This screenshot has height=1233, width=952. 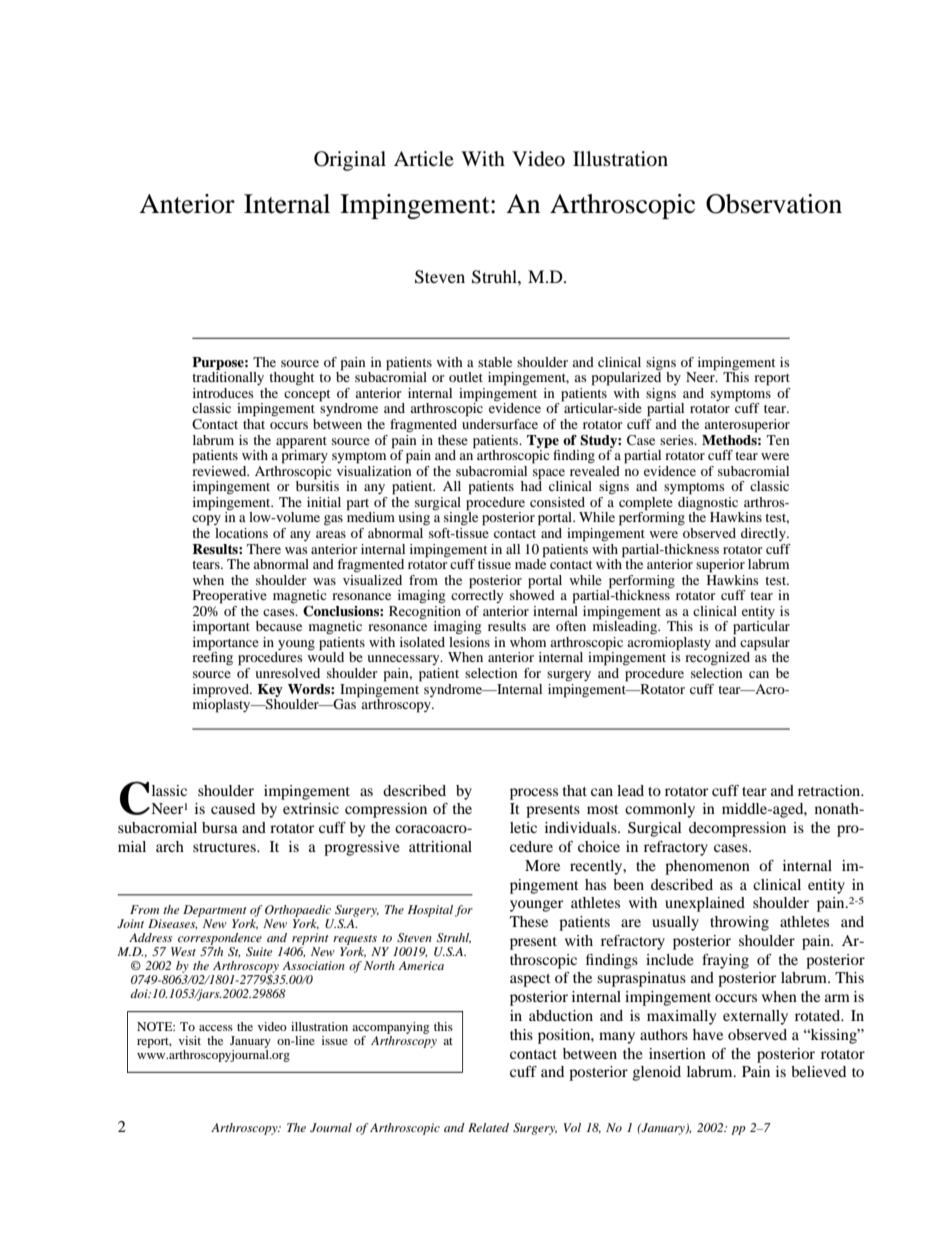 I want to click on visit, so click(x=190, y=1040).
